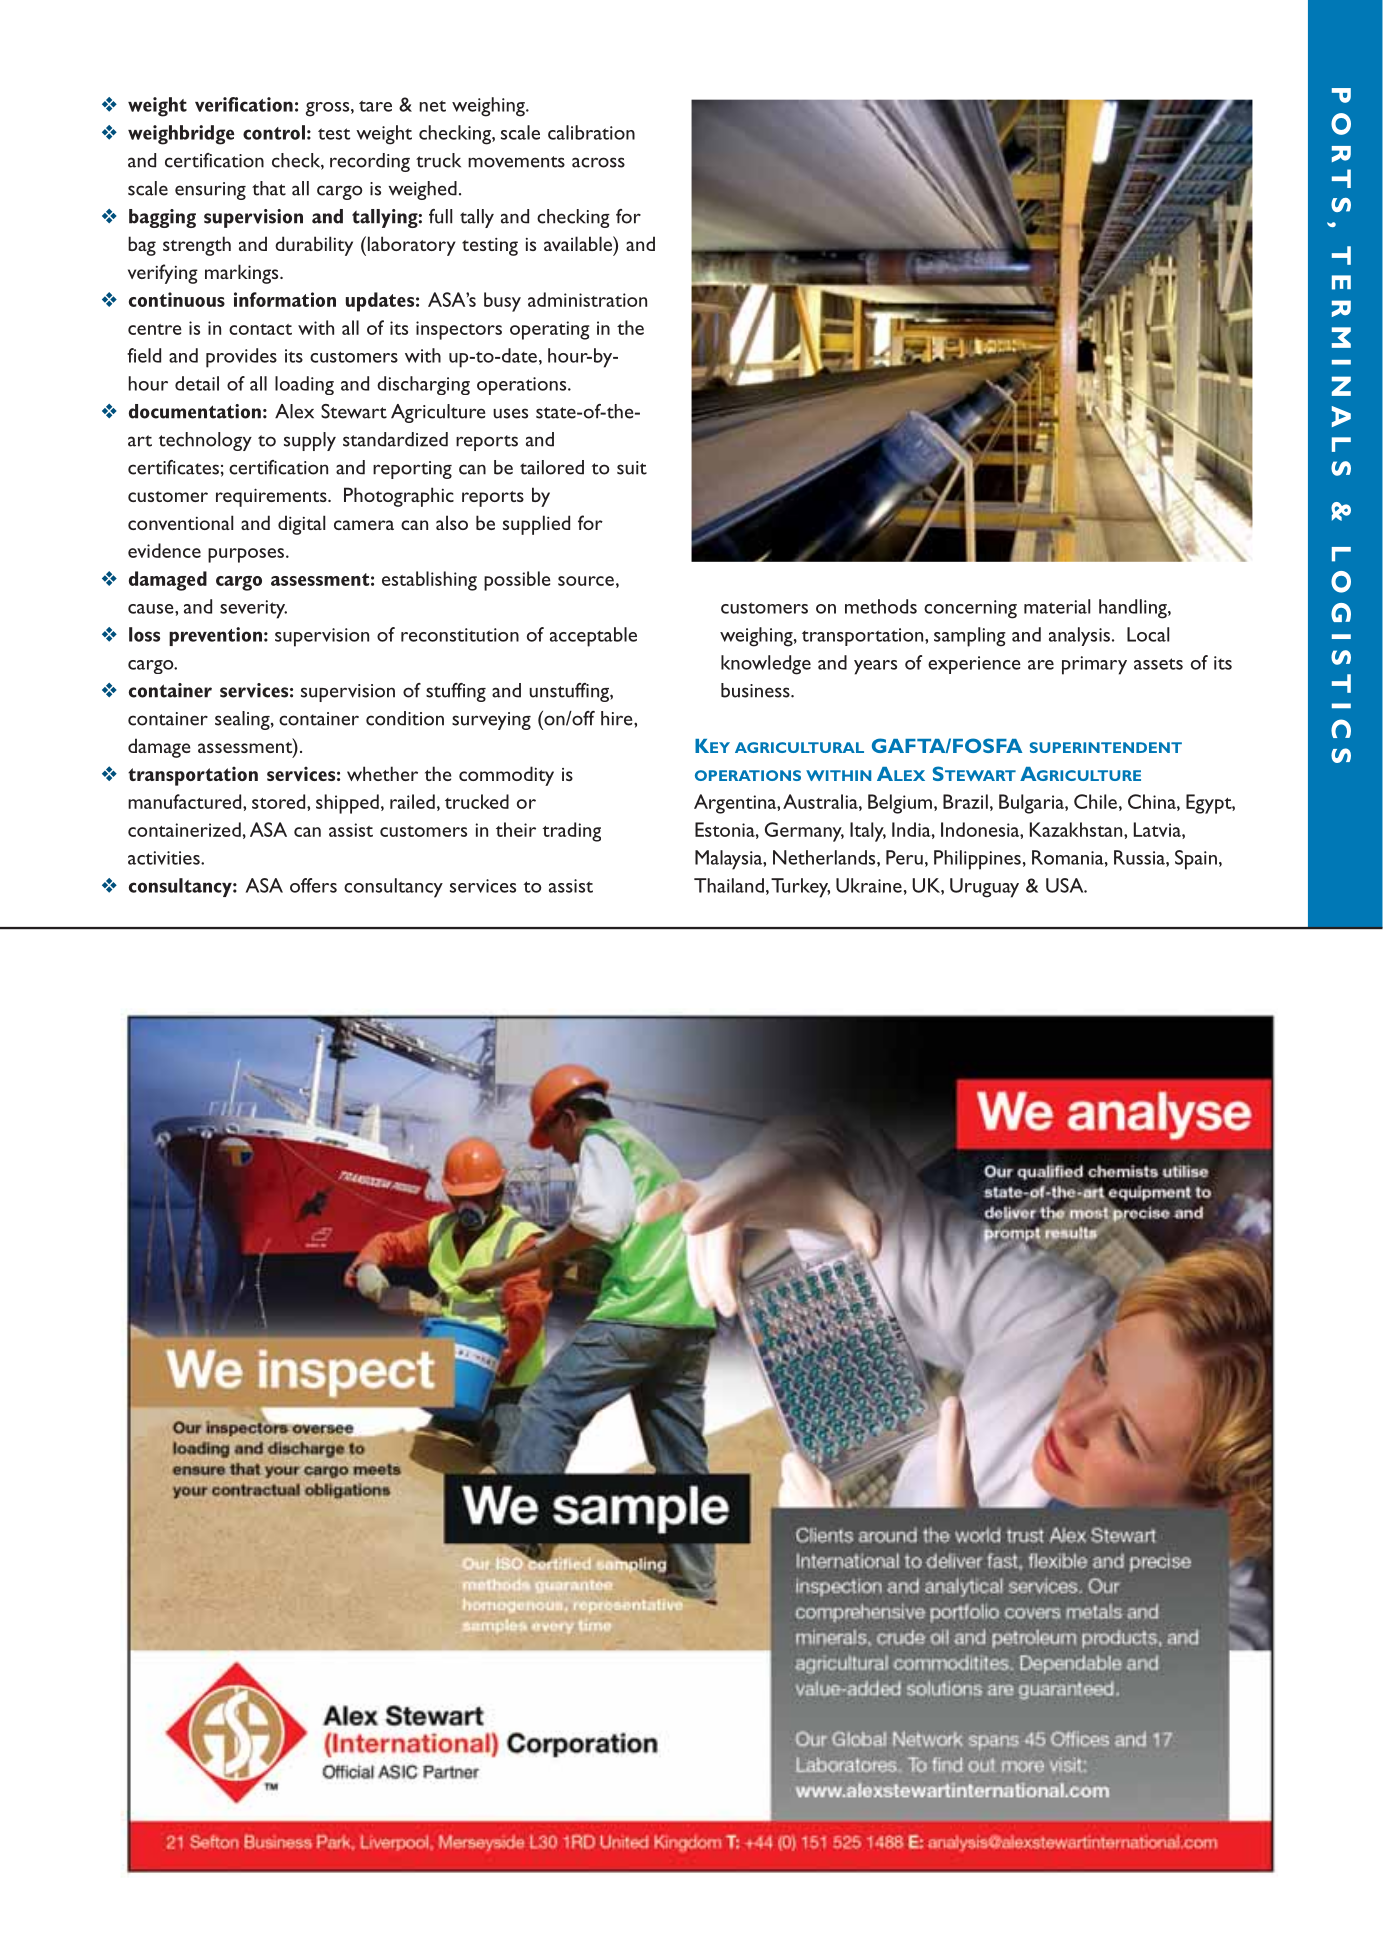  What do you see at coordinates (274, 132) in the screenshot?
I see `control` at bounding box center [274, 132].
